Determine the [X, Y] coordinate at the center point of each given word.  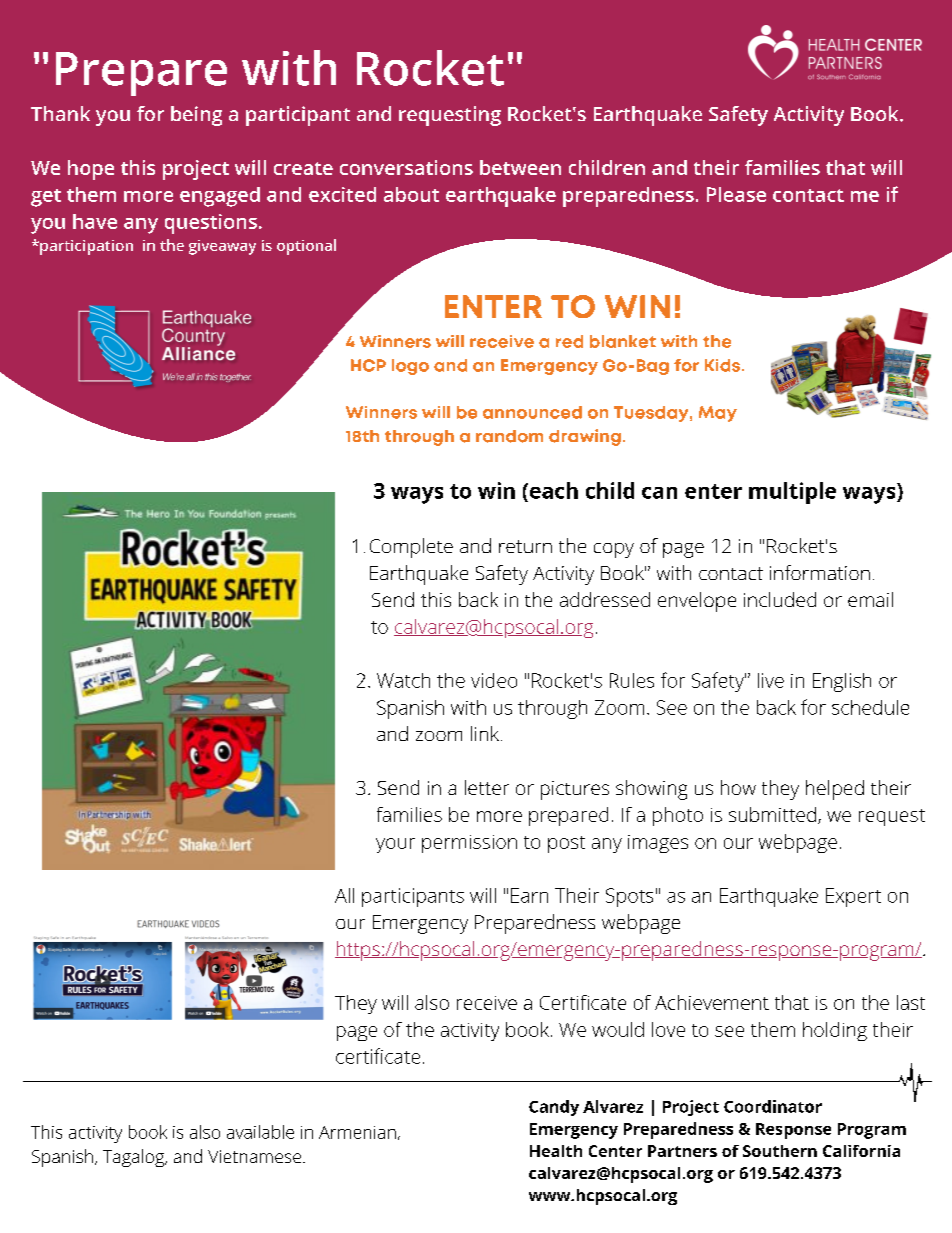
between [520, 167]
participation [85, 247]
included [780, 599]
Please [736, 194]
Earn [529, 895]
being [196, 116]
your [395, 845]
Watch [403, 680]
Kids [724, 365]
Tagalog [134, 1158]
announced [532, 412]
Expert [853, 897]
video [494, 680]
